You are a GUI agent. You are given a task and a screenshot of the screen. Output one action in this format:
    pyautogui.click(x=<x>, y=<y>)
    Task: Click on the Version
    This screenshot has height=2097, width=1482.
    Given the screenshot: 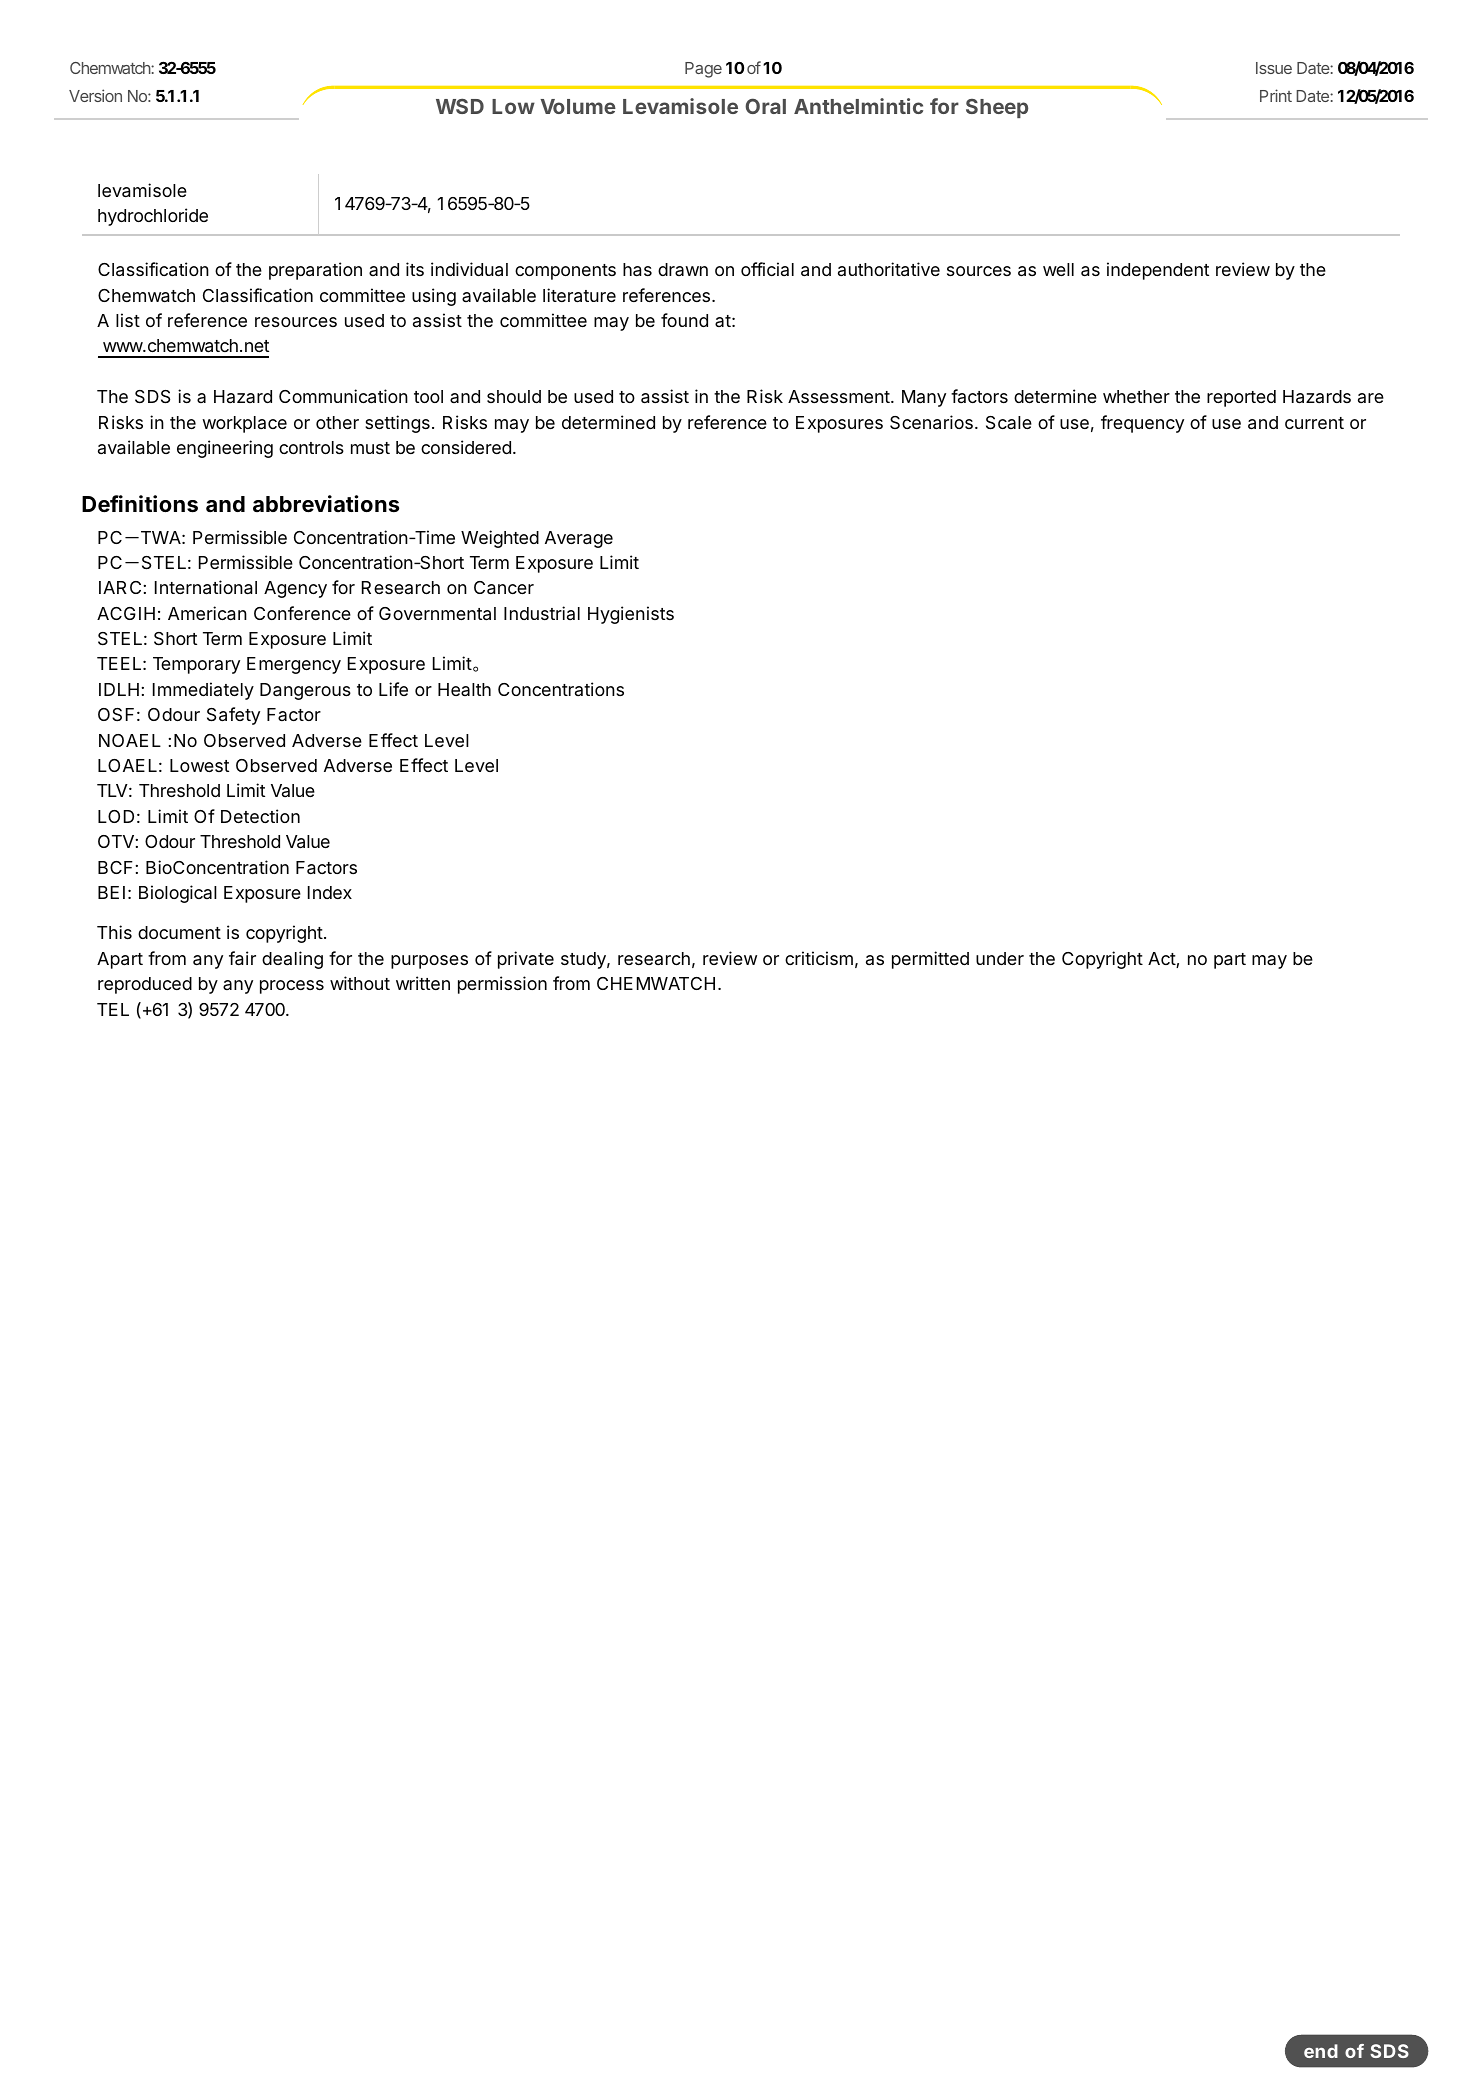 What is the action you would take?
    pyautogui.click(x=95, y=95)
